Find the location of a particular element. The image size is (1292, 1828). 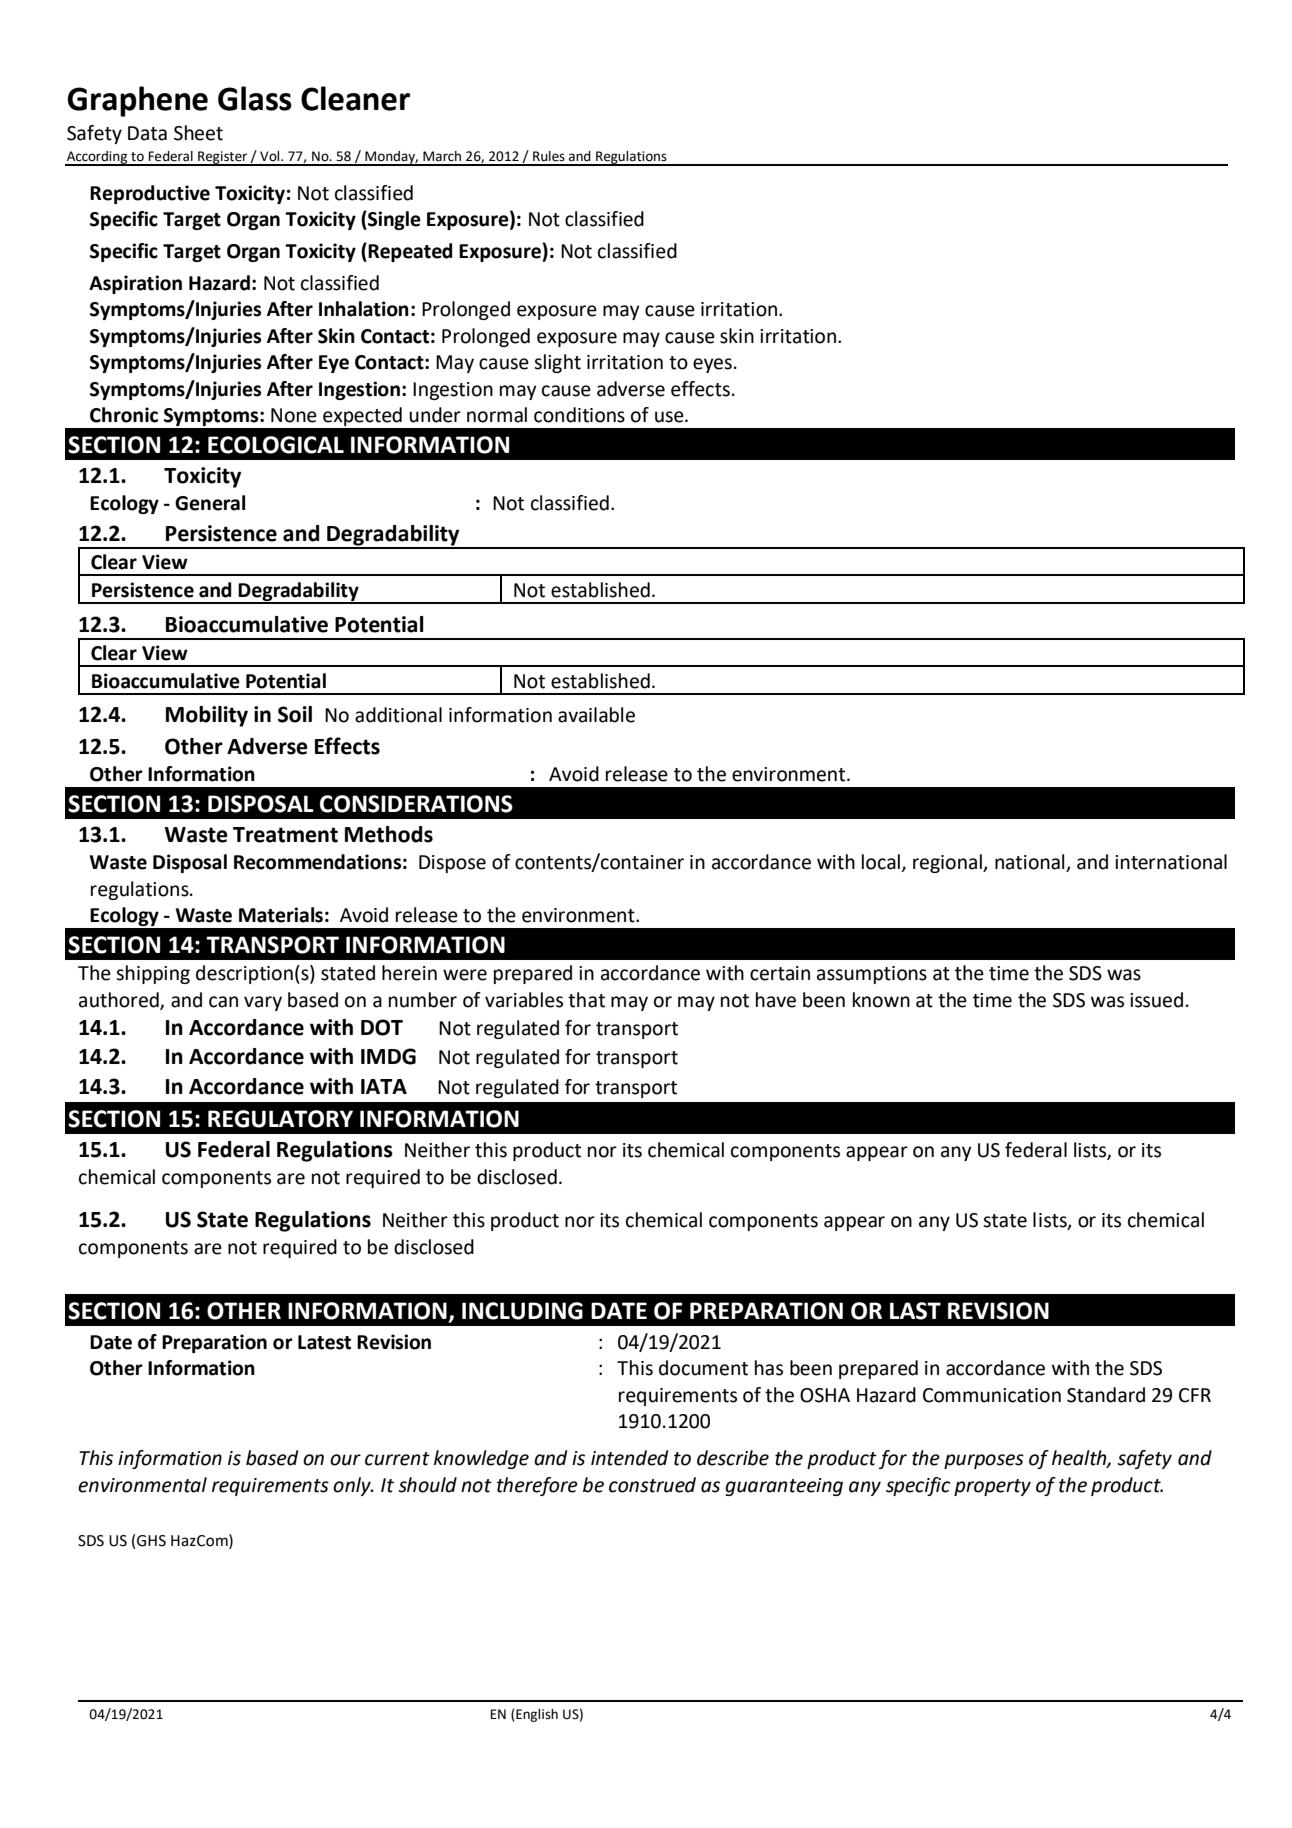

English is located at coordinates (536, 1715).
